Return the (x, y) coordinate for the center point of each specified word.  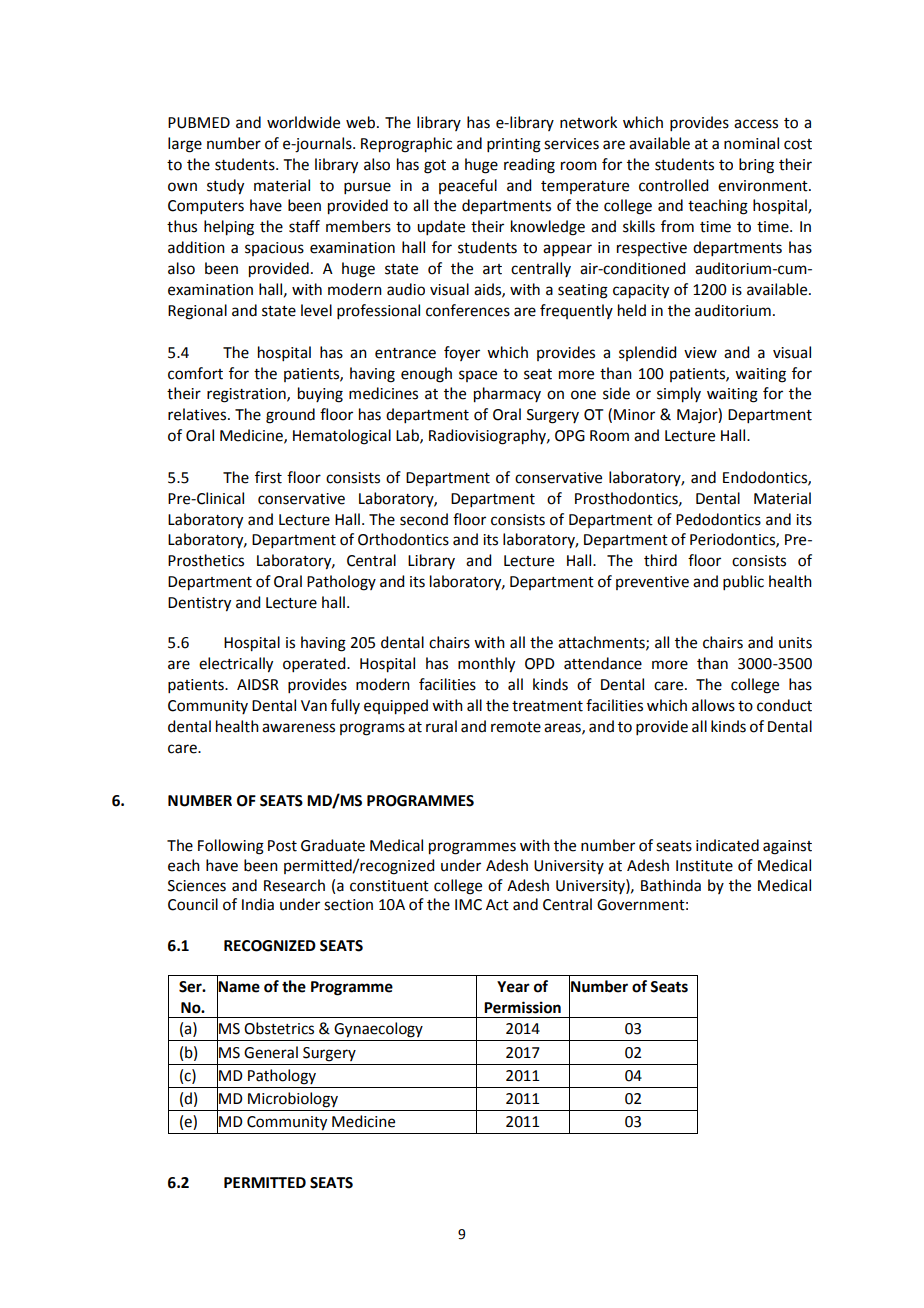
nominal (751, 143)
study (225, 187)
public (743, 582)
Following (231, 847)
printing (514, 145)
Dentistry (199, 604)
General (271, 1052)
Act (497, 905)
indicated (727, 845)
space (478, 376)
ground (290, 416)
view (700, 353)
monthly (486, 665)
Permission (522, 1007)
